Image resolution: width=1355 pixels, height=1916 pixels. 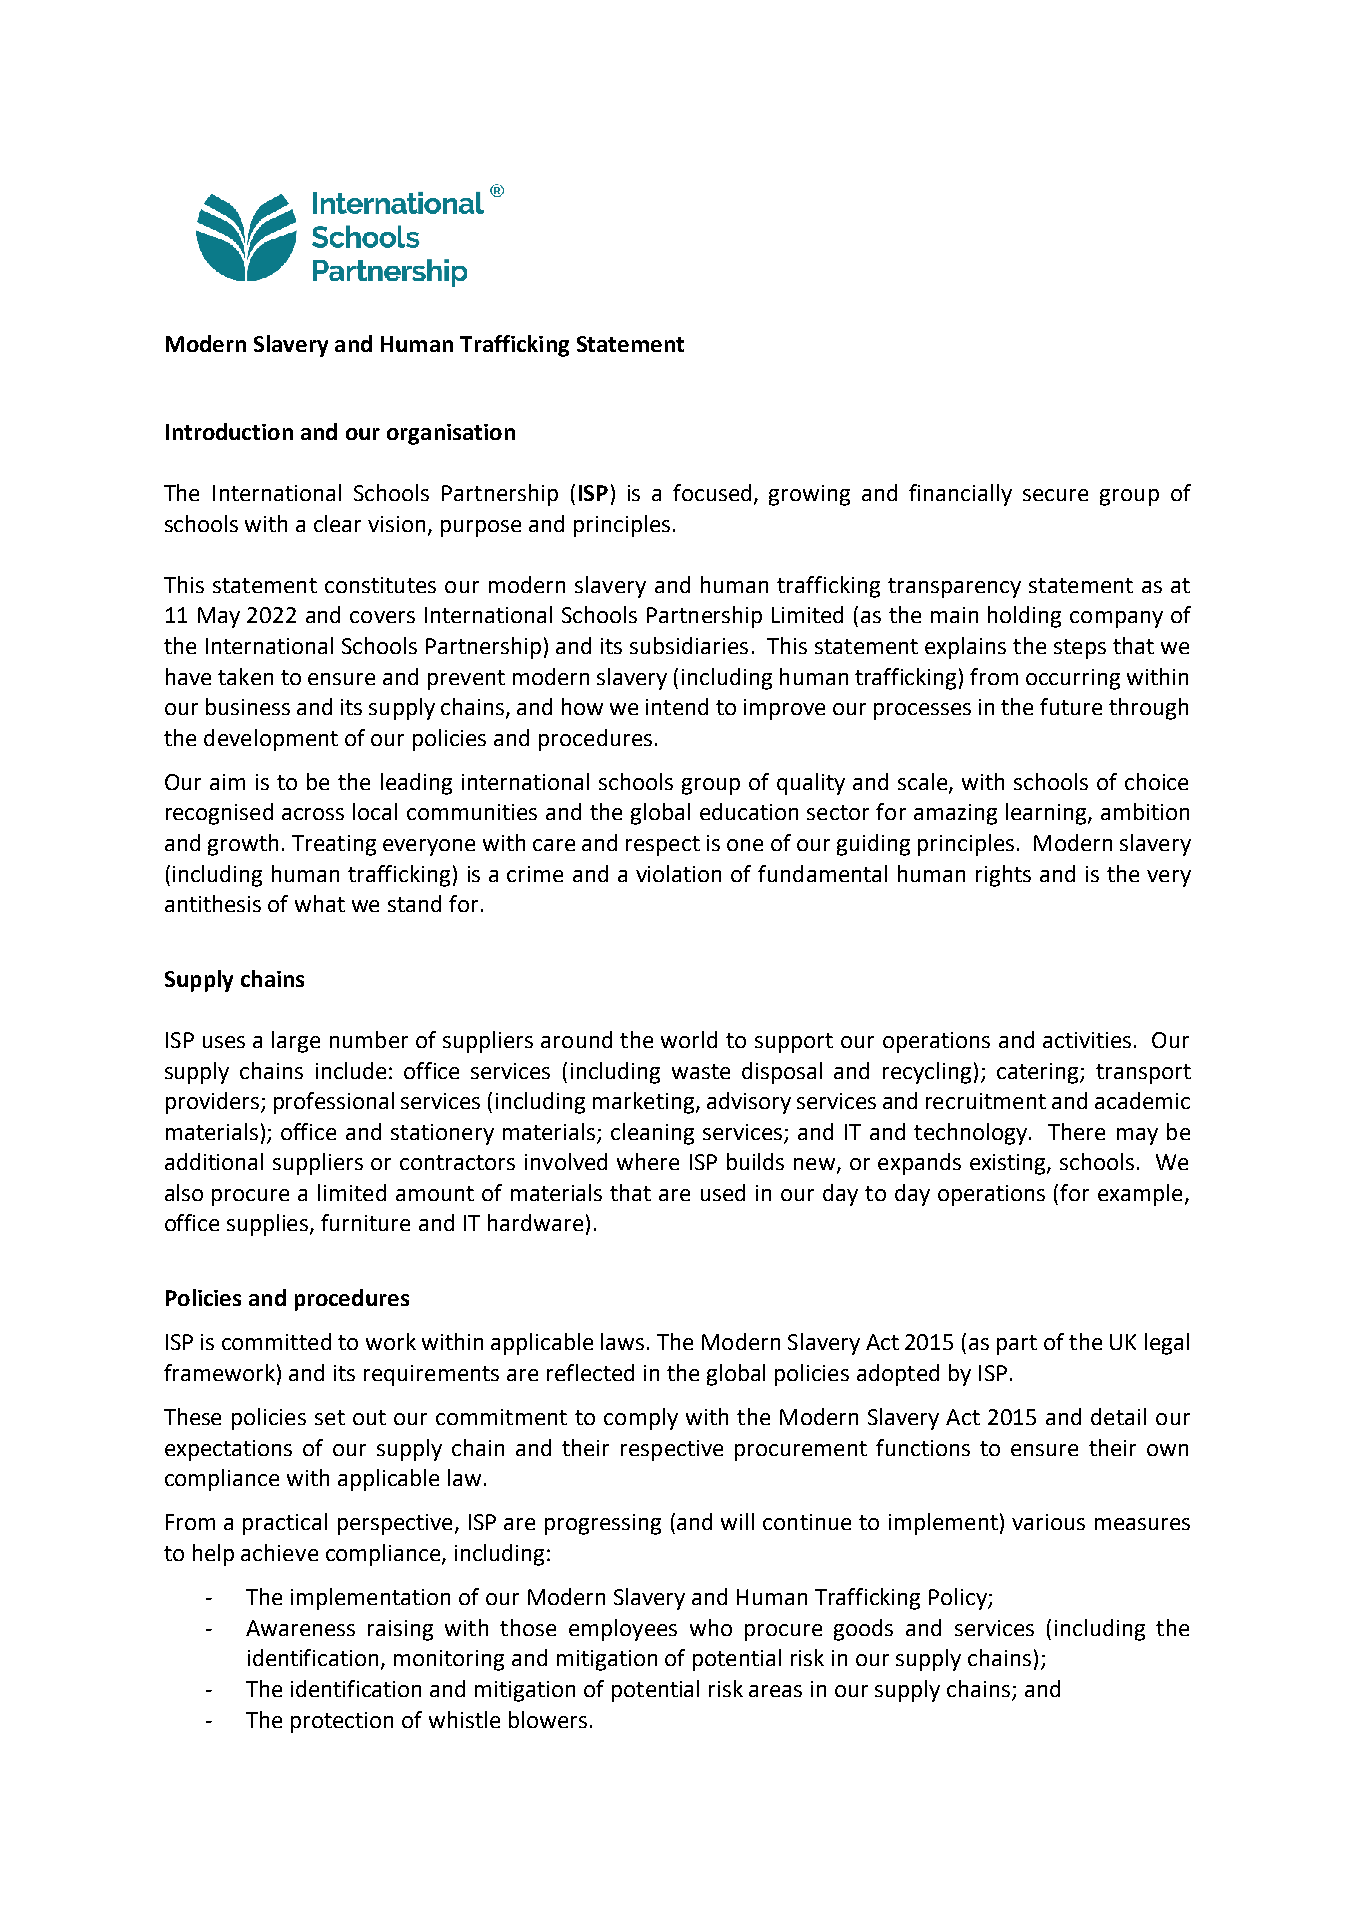 I want to click on who, so click(x=711, y=1627).
